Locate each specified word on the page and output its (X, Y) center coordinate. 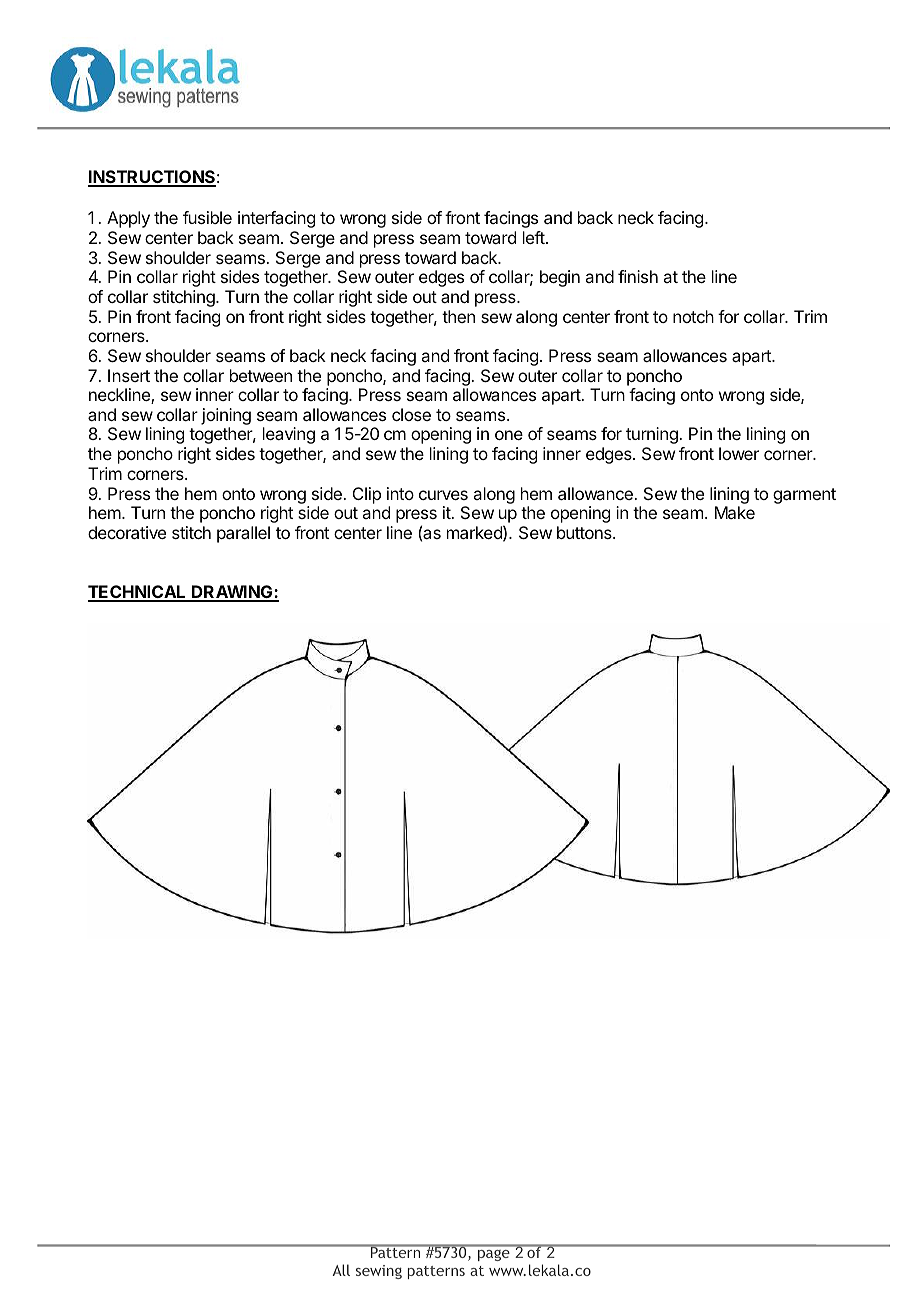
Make (735, 512)
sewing (379, 1272)
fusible (207, 217)
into (400, 493)
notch (693, 316)
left (534, 237)
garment (804, 496)
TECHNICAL (138, 593)
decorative (127, 532)
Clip (367, 495)
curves (443, 495)
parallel (243, 534)
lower (739, 453)
